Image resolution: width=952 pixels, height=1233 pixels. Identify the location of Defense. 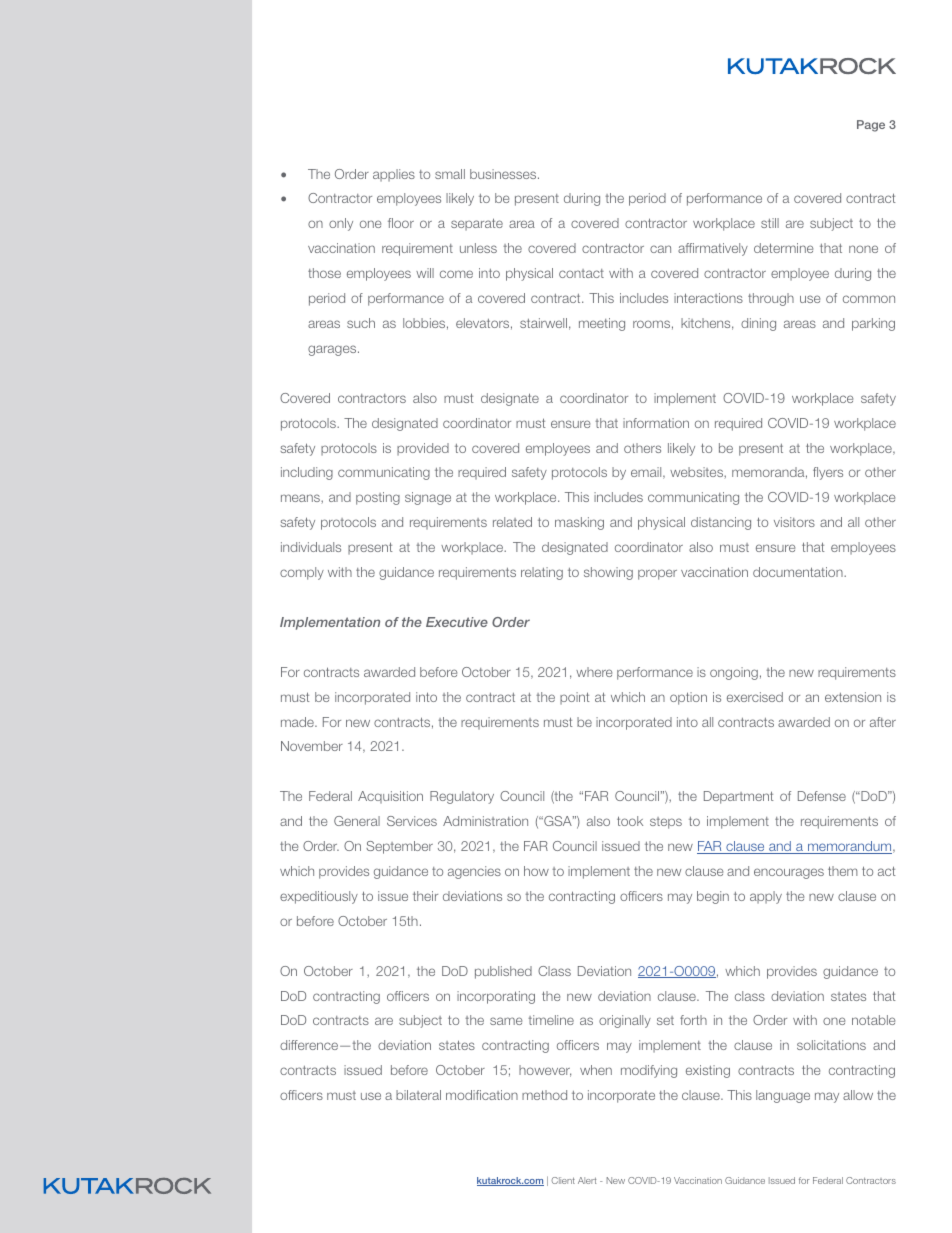
(822, 796).
